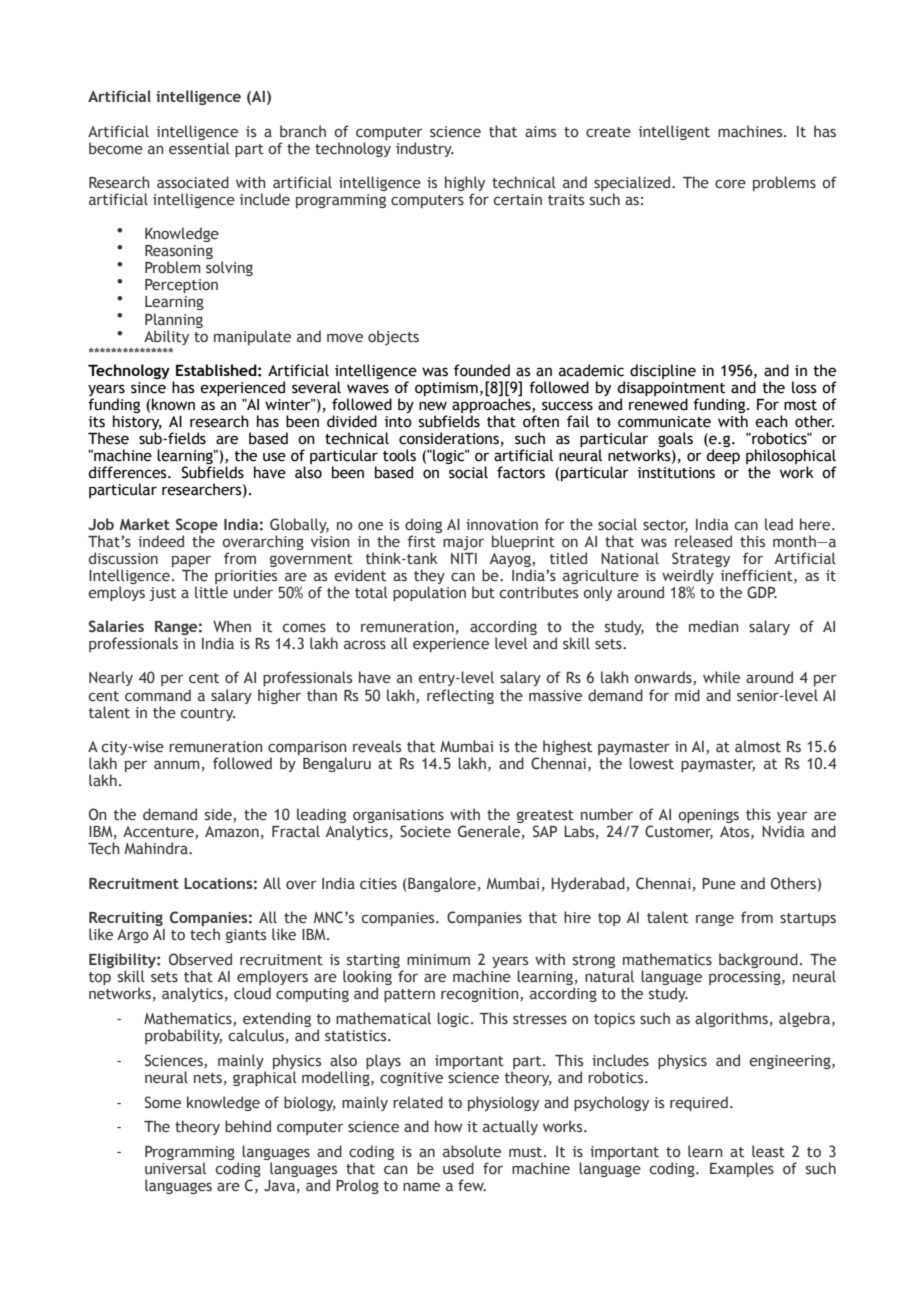  I want to click on doing, so click(423, 525).
